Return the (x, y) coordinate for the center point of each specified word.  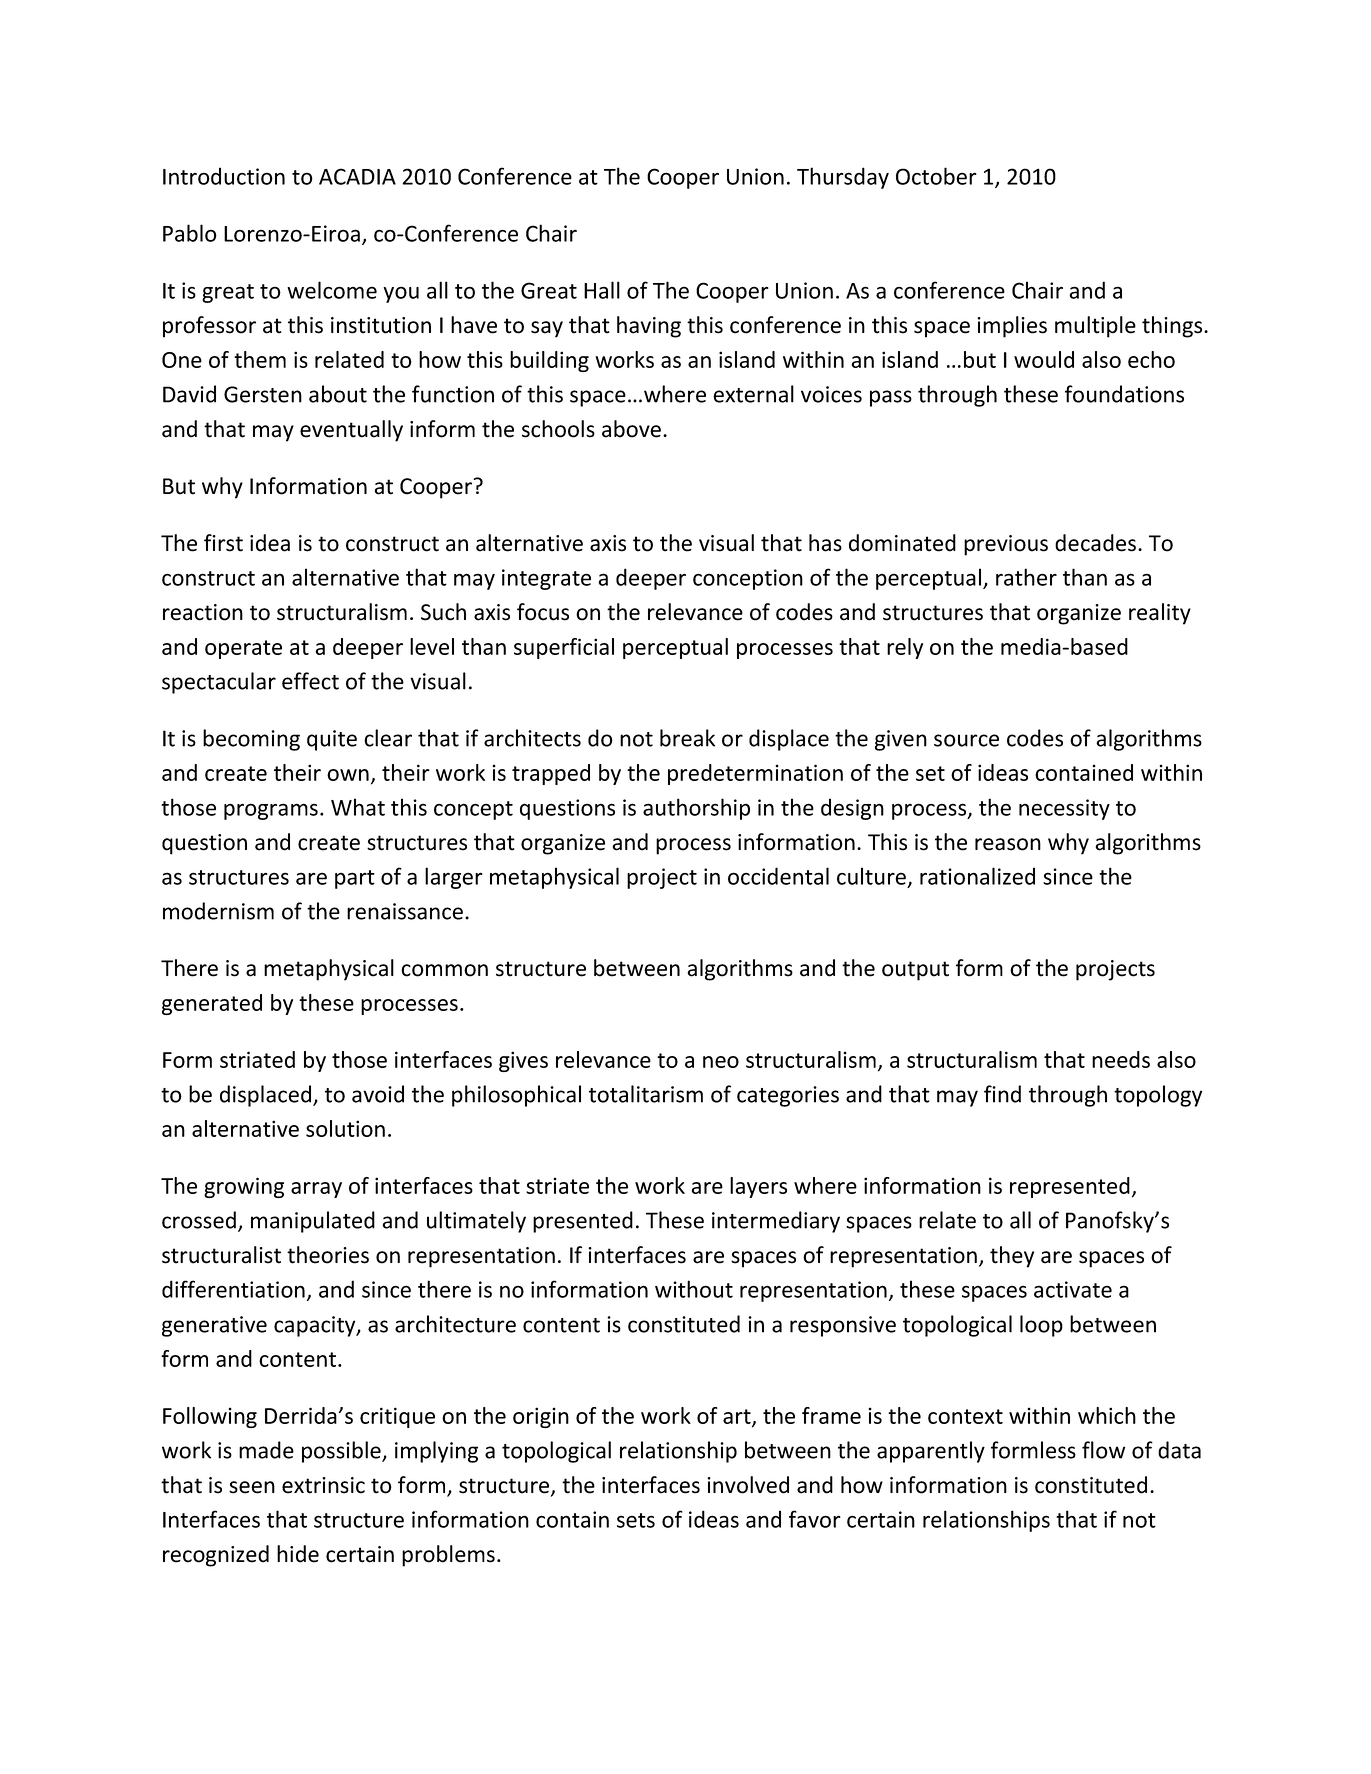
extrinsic (323, 1485)
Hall (602, 290)
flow (1103, 1450)
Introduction (224, 176)
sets (636, 1520)
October (936, 176)
